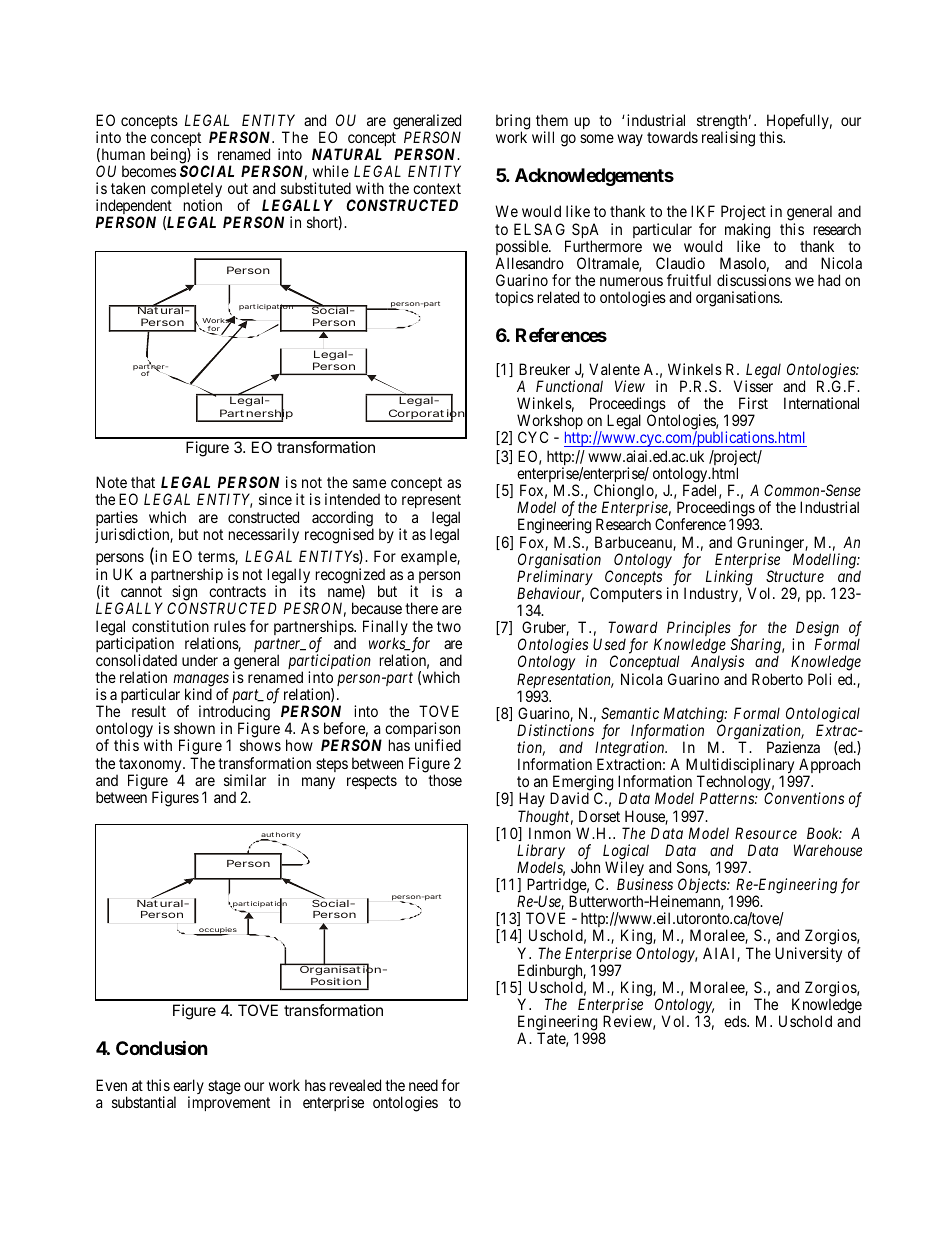 The image size is (952, 1233). I want to click on need, so click(423, 1085).
